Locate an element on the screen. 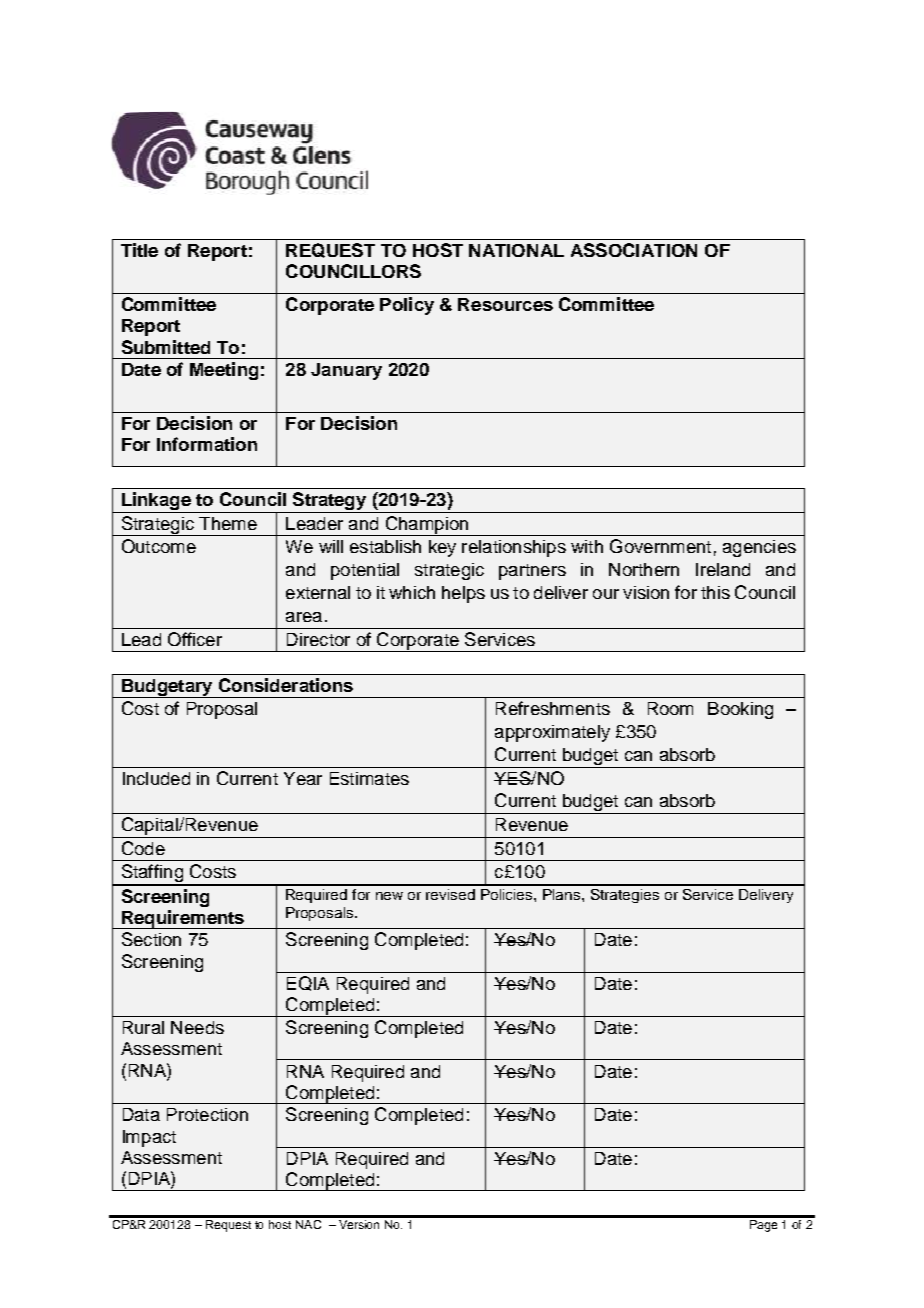  ASSOCIATION is located at coordinates (634, 250).
